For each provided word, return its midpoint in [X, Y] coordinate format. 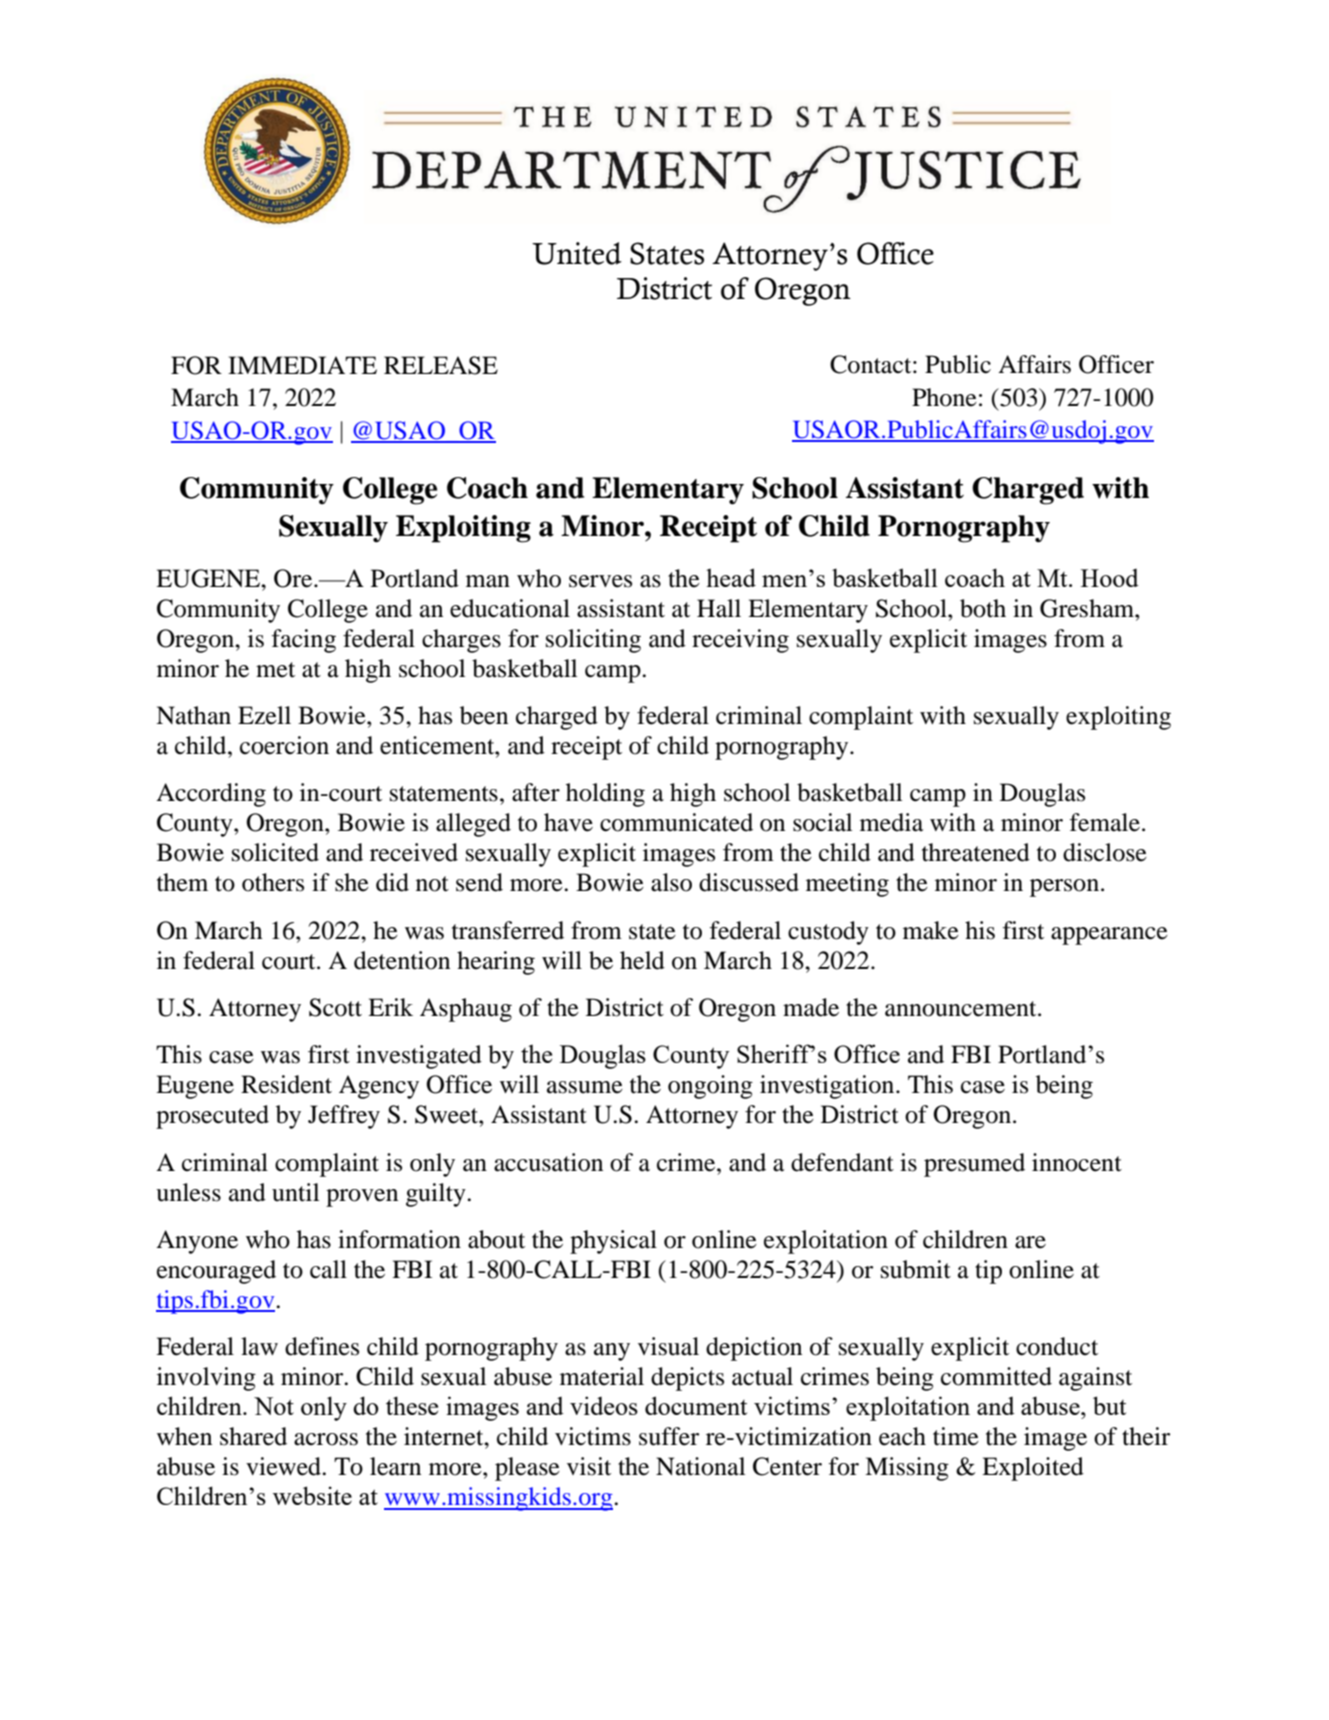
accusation [548, 1162]
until [295, 1192]
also [671, 882]
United [577, 253]
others [273, 882]
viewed [285, 1466]
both [983, 608]
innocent [1077, 1162]
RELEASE [441, 365]
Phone [944, 397]
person [1064, 888]
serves [600, 581]
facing [304, 641]
